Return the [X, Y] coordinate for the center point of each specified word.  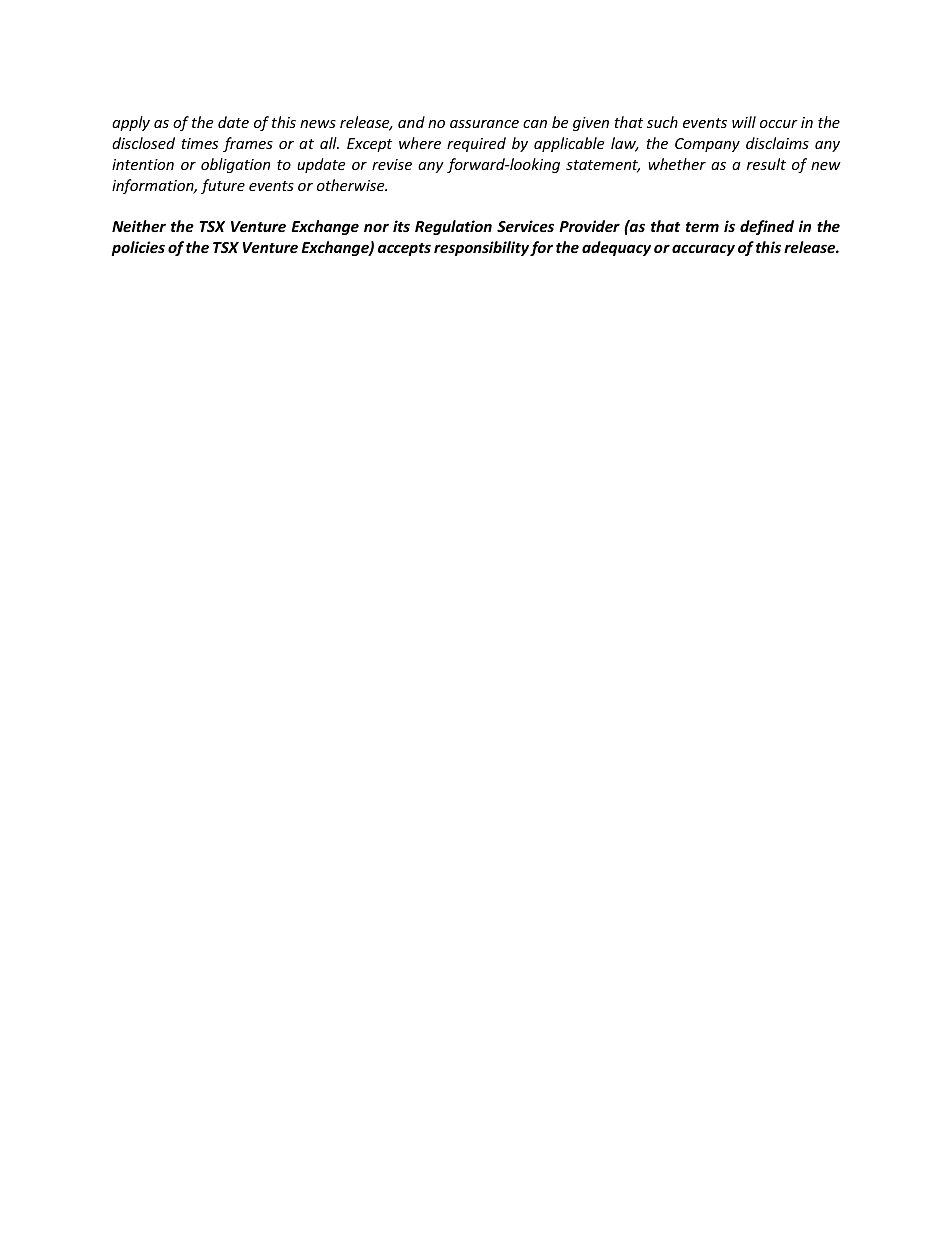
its [401, 226]
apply [131, 123]
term [702, 227]
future [223, 186]
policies [138, 248]
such [662, 122]
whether [677, 164]
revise [392, 164]
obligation [235, 165]
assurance [484, 124]
